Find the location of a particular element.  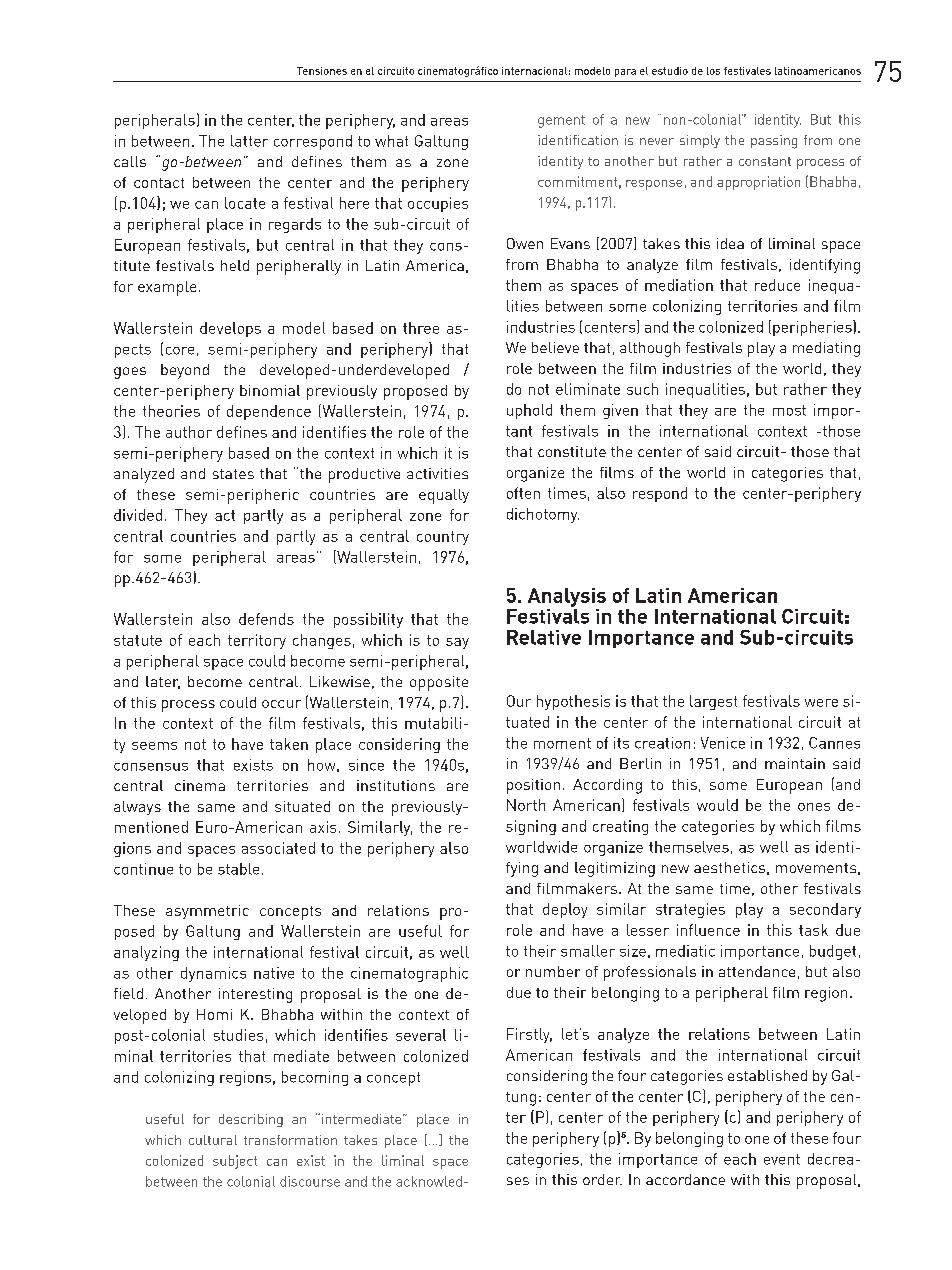

latter is located at coordinates (249, 141).
